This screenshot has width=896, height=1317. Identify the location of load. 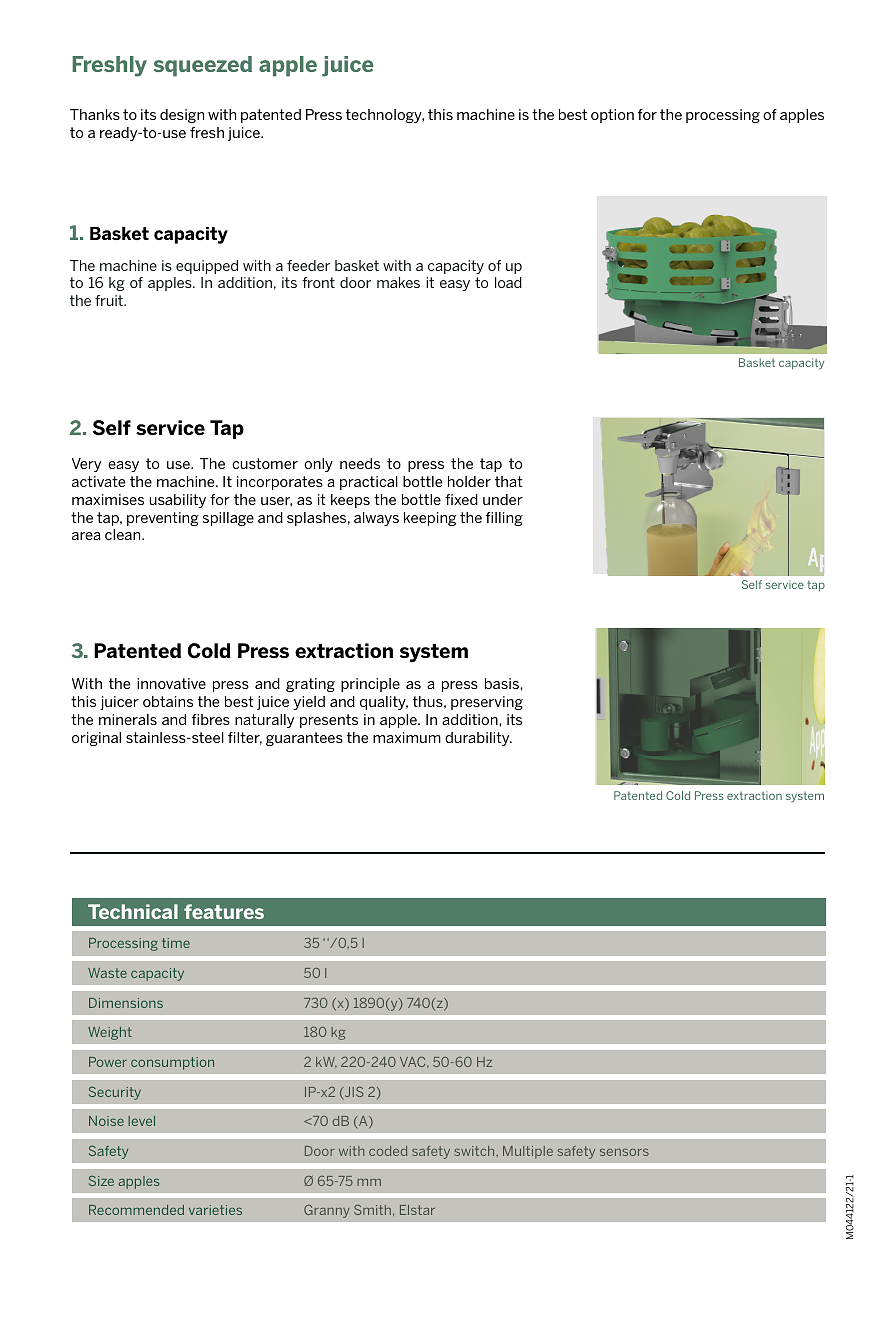
(508, 282).
